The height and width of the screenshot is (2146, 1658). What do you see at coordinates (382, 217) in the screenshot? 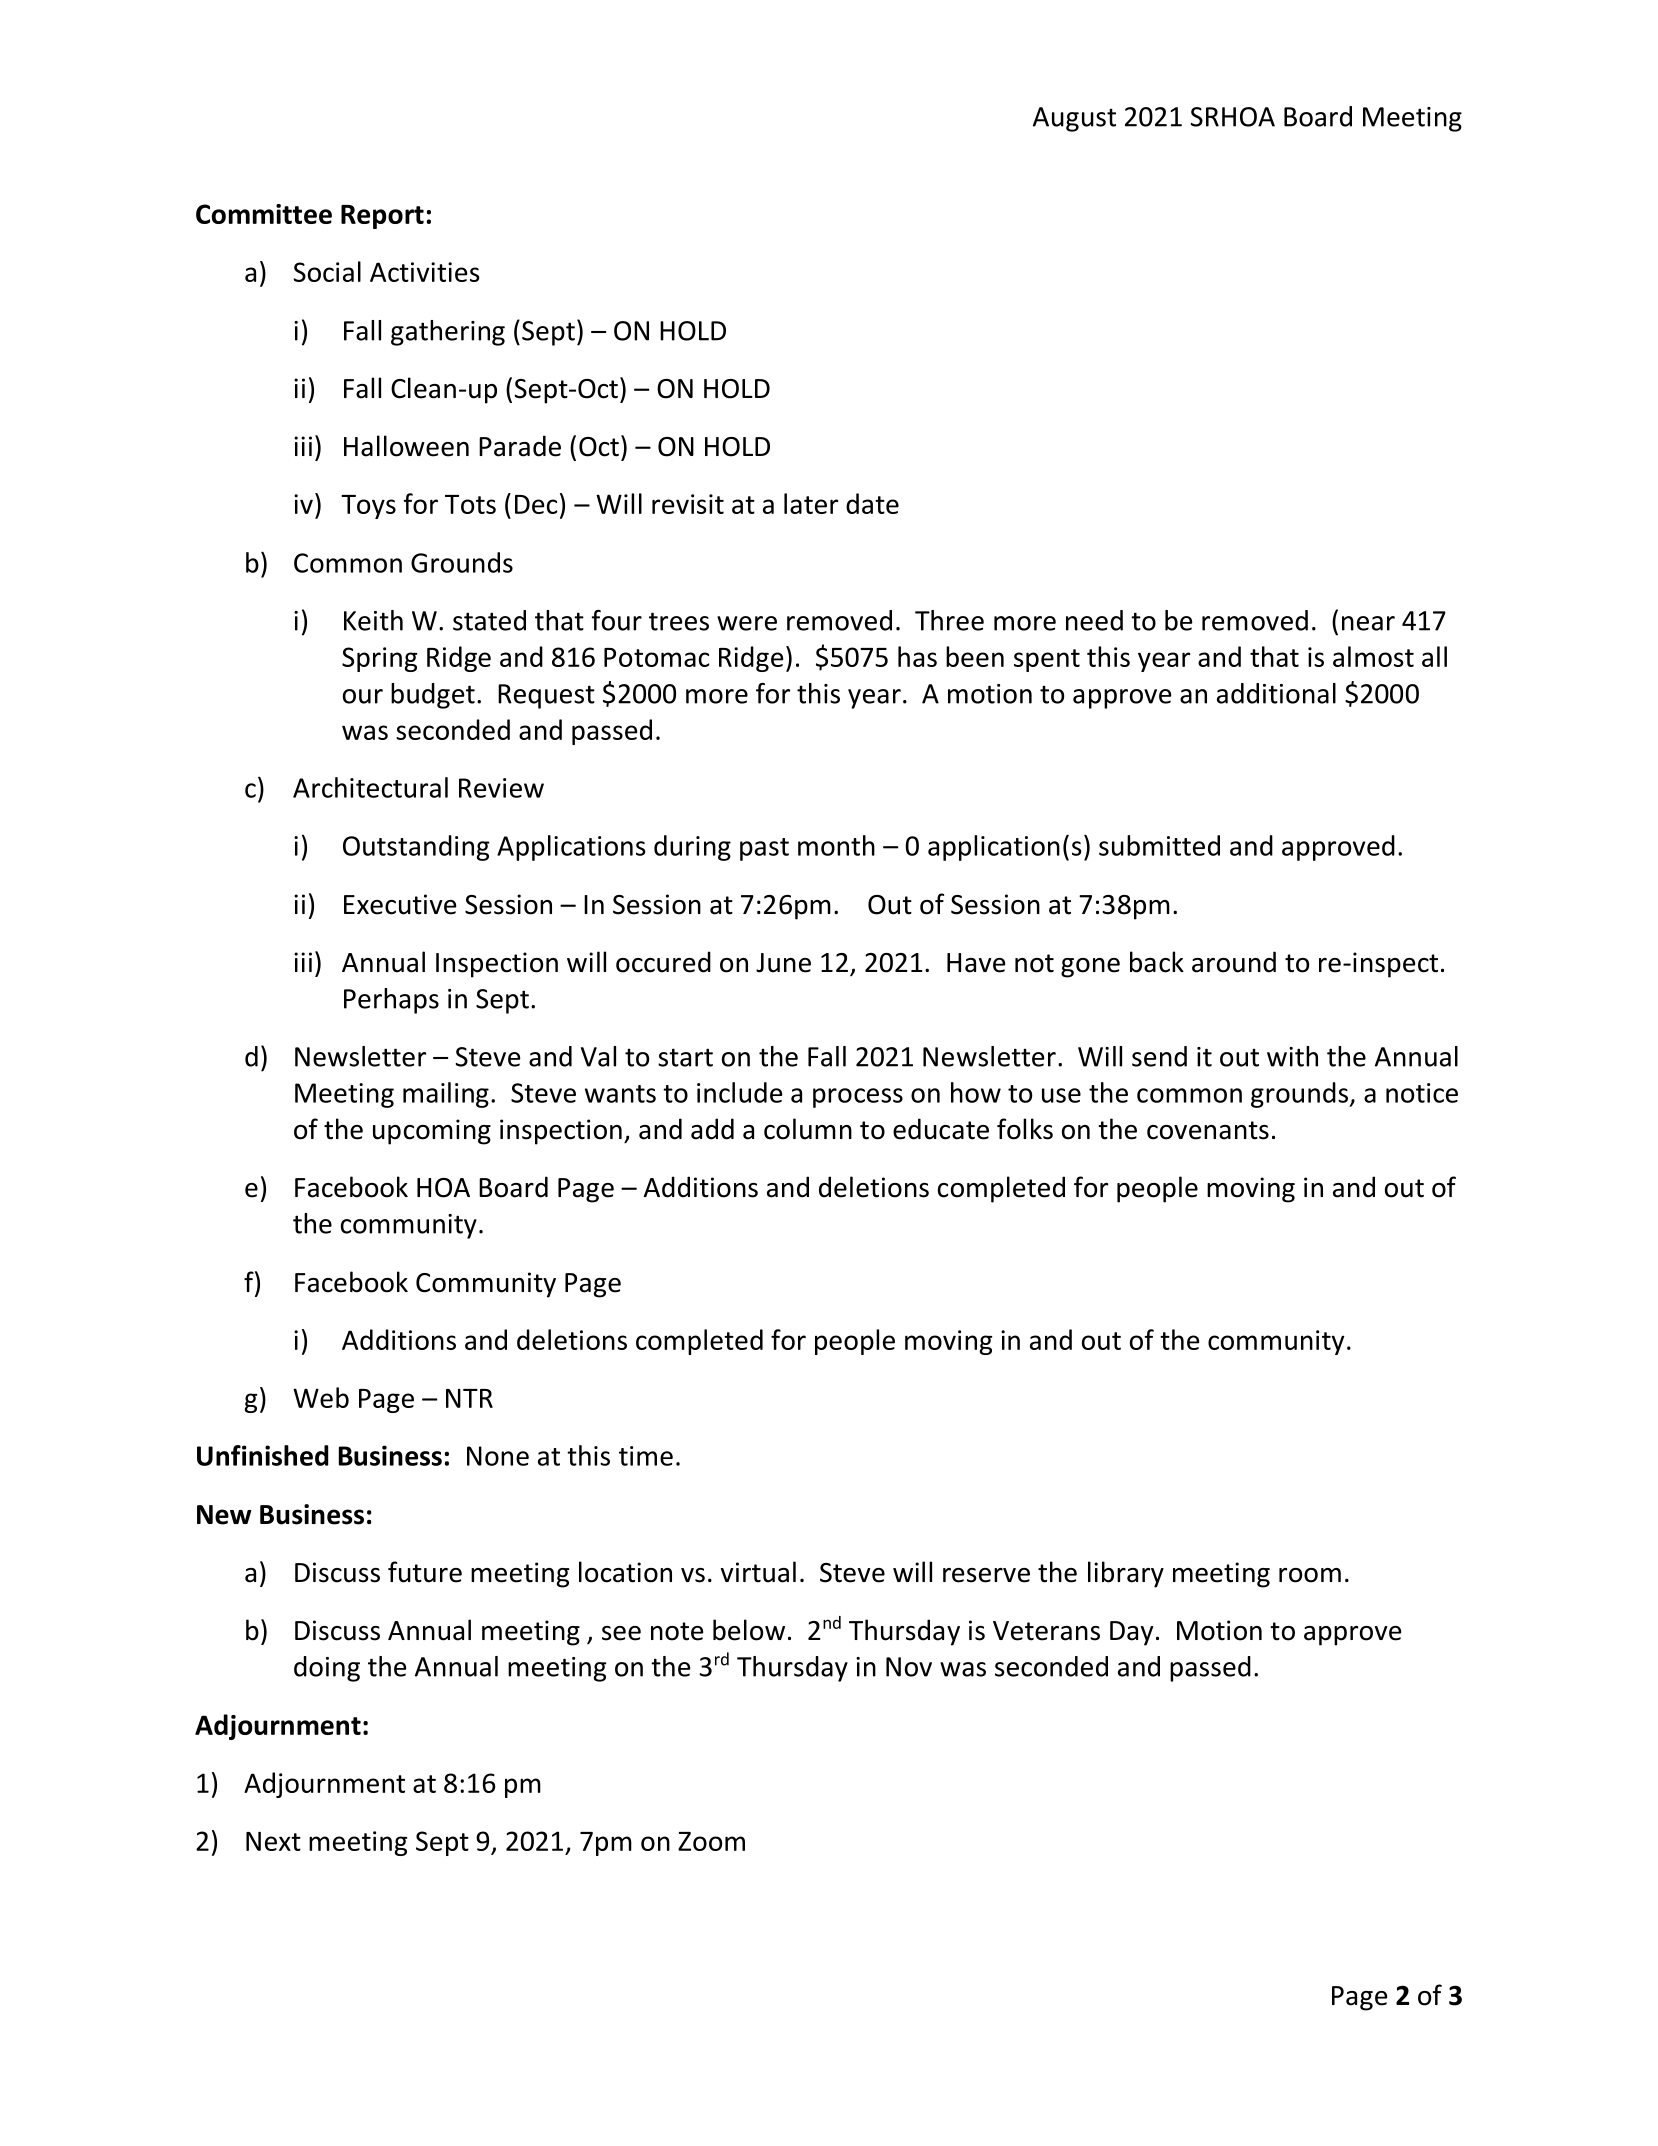
I see `Report` at bounding box center [382, 217].
